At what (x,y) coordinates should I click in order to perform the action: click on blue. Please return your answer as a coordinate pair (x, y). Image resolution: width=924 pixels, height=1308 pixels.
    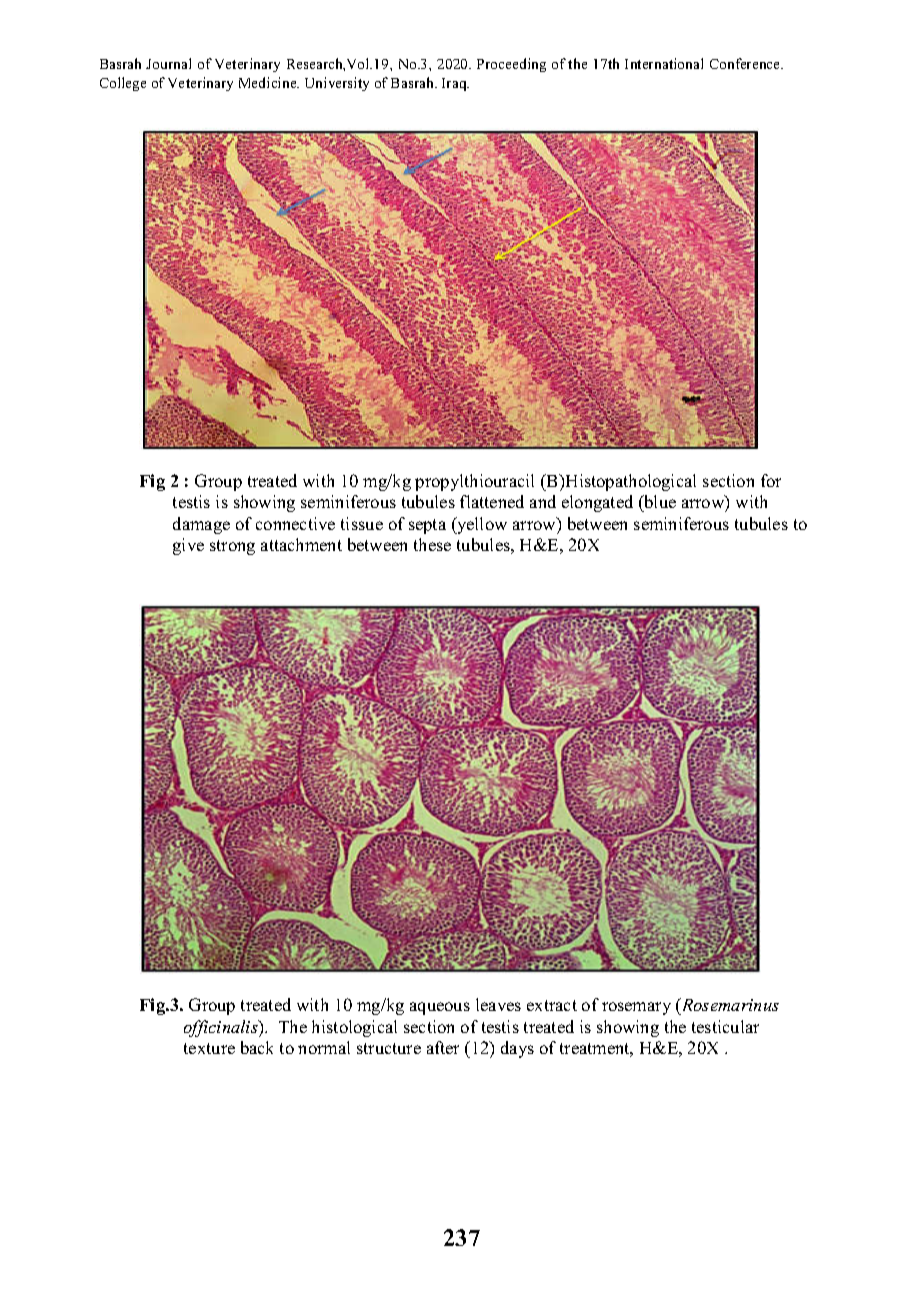
    Looking at the image, I should click on (659, 503).
